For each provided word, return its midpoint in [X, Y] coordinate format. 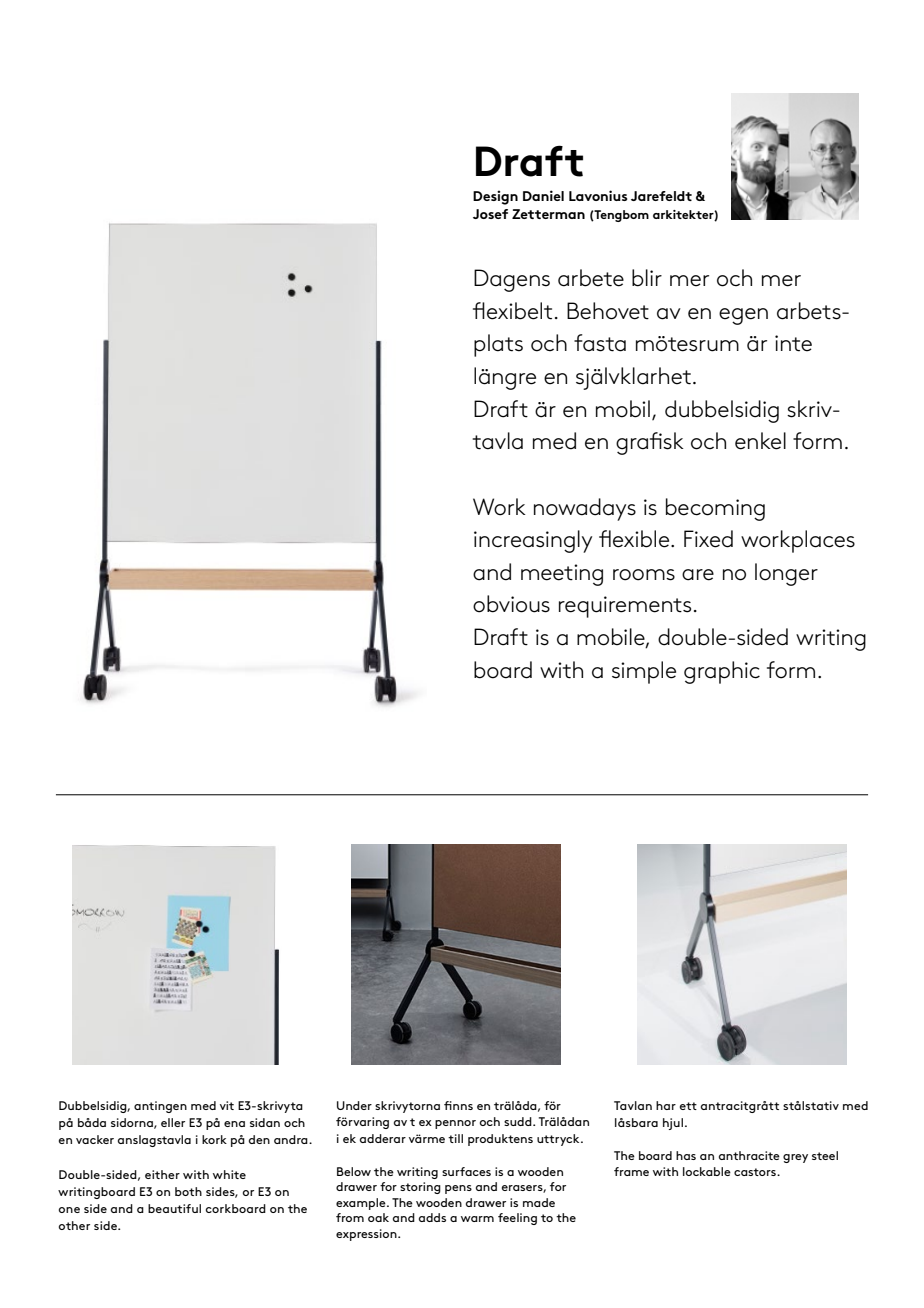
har [666, 1105]
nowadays [585, 509]
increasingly [533, 541]
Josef [490, 214]
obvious [511, 604]
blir [647, 278]
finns [458, 1105]
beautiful [174, 1208]
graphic [722, 672]
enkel [760, 441]
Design [495, 197]
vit [227, 1105]
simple [644, 672]
